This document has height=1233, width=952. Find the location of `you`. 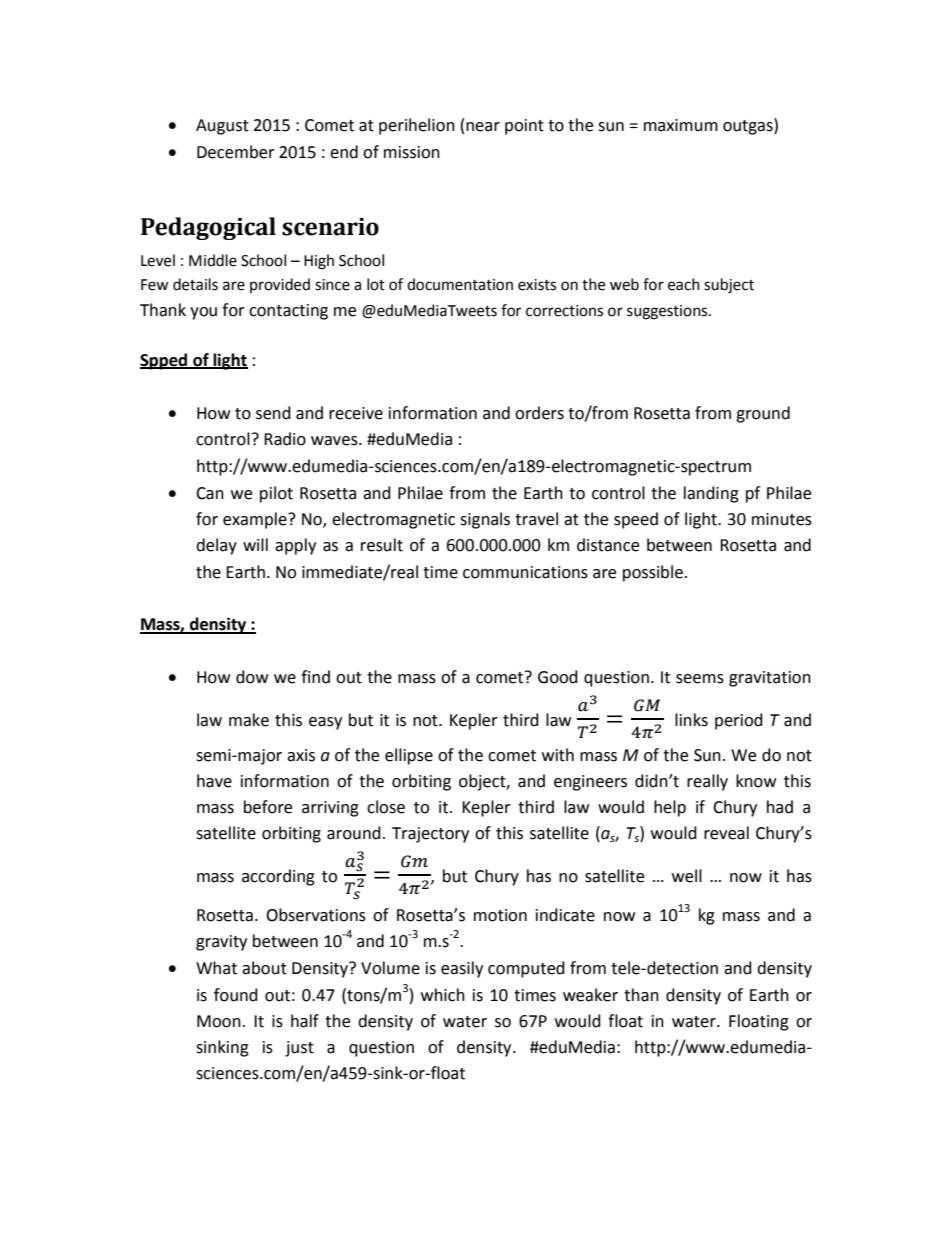

you is located at coordinates (203, 313).
